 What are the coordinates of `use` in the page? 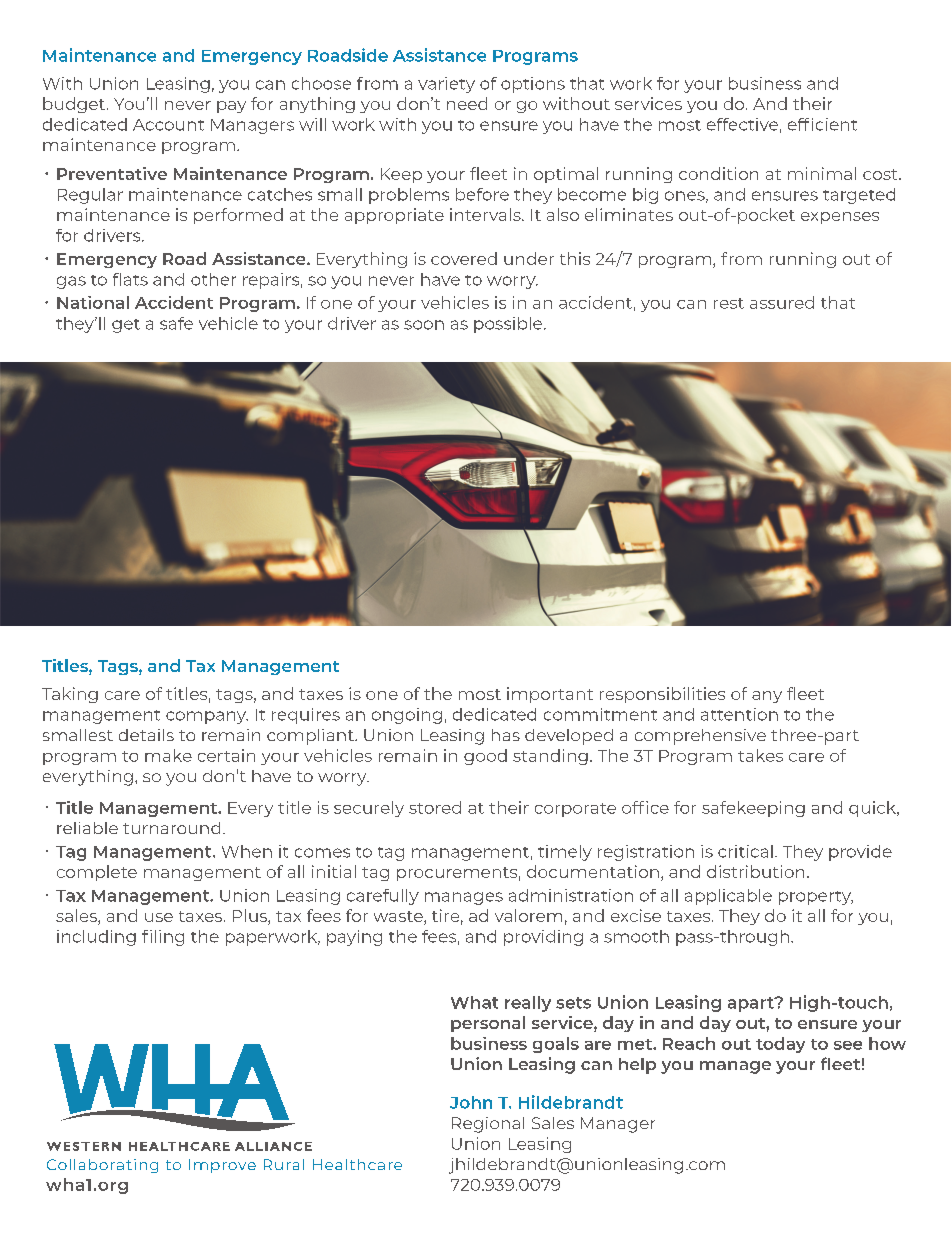 It's located at (159, 917).
